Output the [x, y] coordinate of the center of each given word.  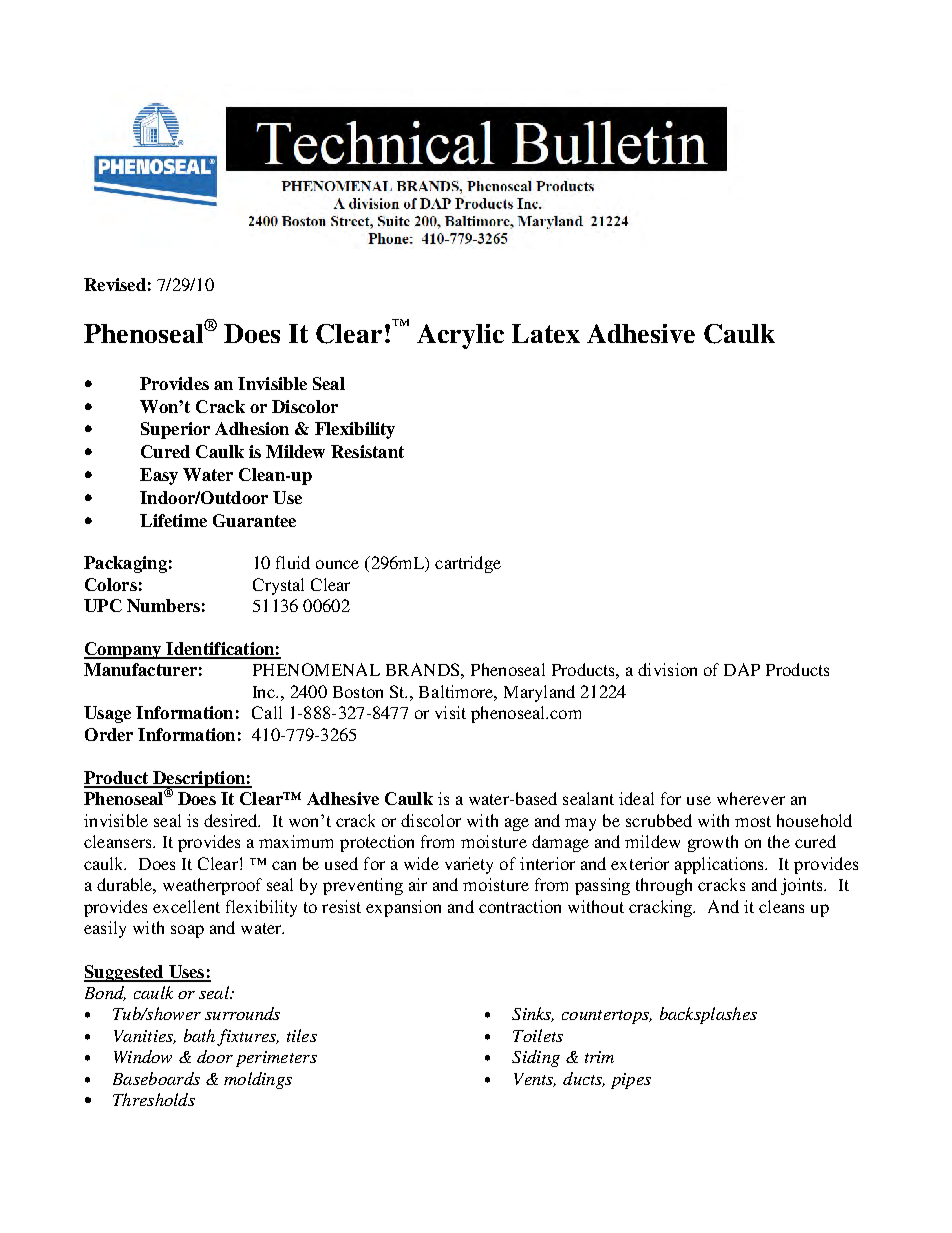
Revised [115, 284]
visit [450, 712]
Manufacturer [140, 669]
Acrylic [460, 336]
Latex [546, 333]
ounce [337, 564]
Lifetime [173, 520]
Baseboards [156, 1078]
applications [720, 865]
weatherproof [212, 886]
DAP [742, 669]
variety [469, 865]
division [667, 669]
